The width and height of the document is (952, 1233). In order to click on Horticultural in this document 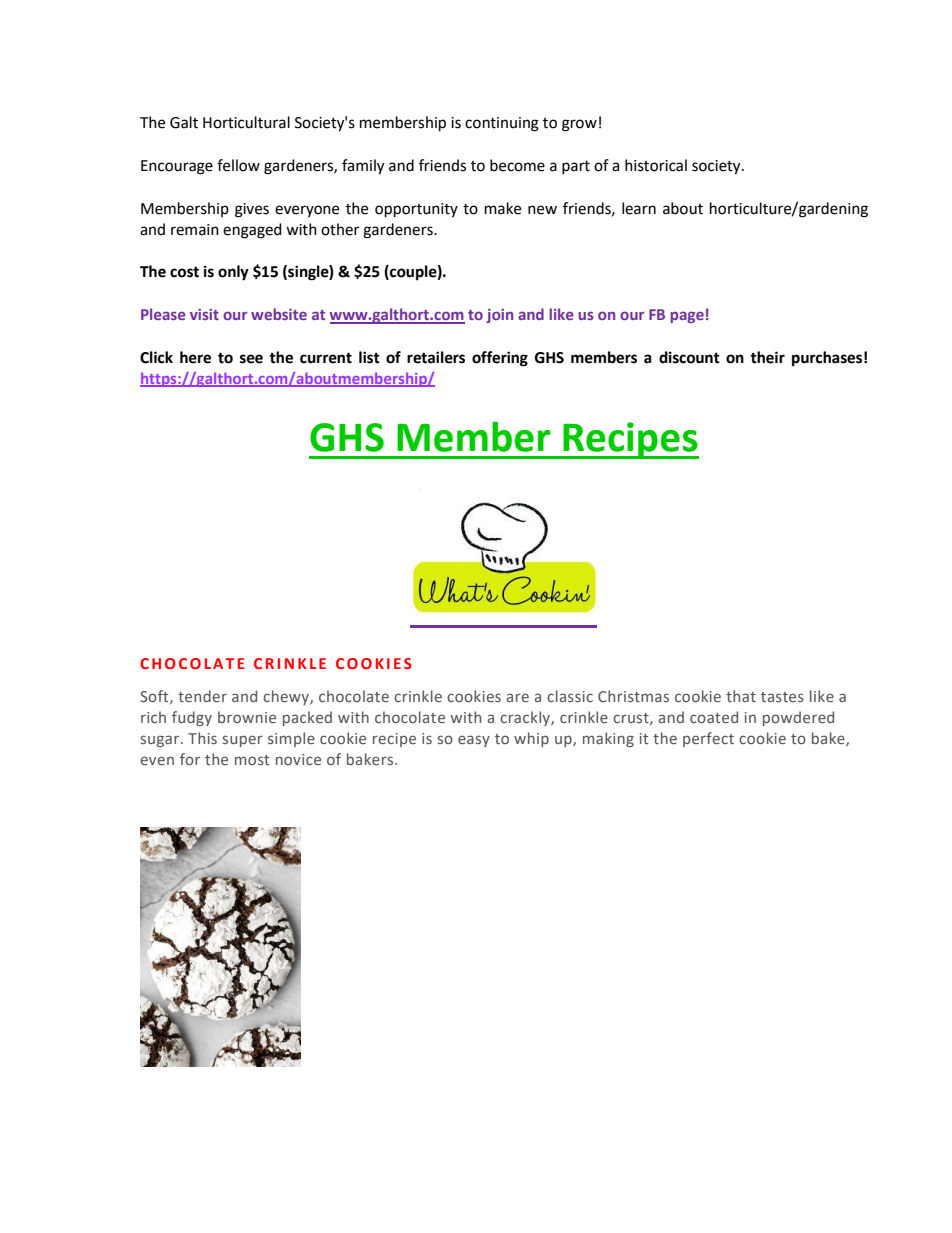, I will do `click(246, 122)`.
